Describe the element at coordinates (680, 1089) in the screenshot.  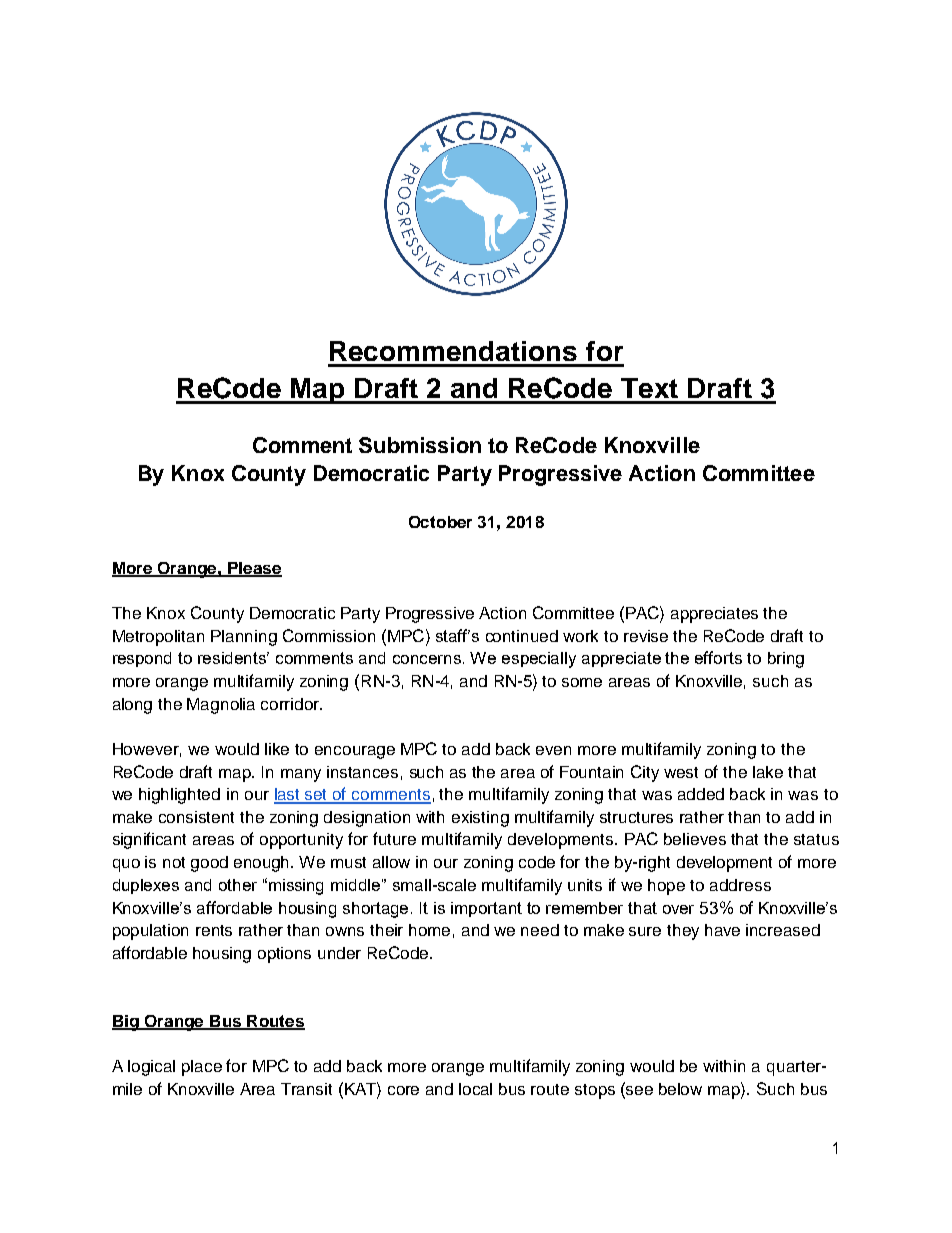
I see `below` at that location.
